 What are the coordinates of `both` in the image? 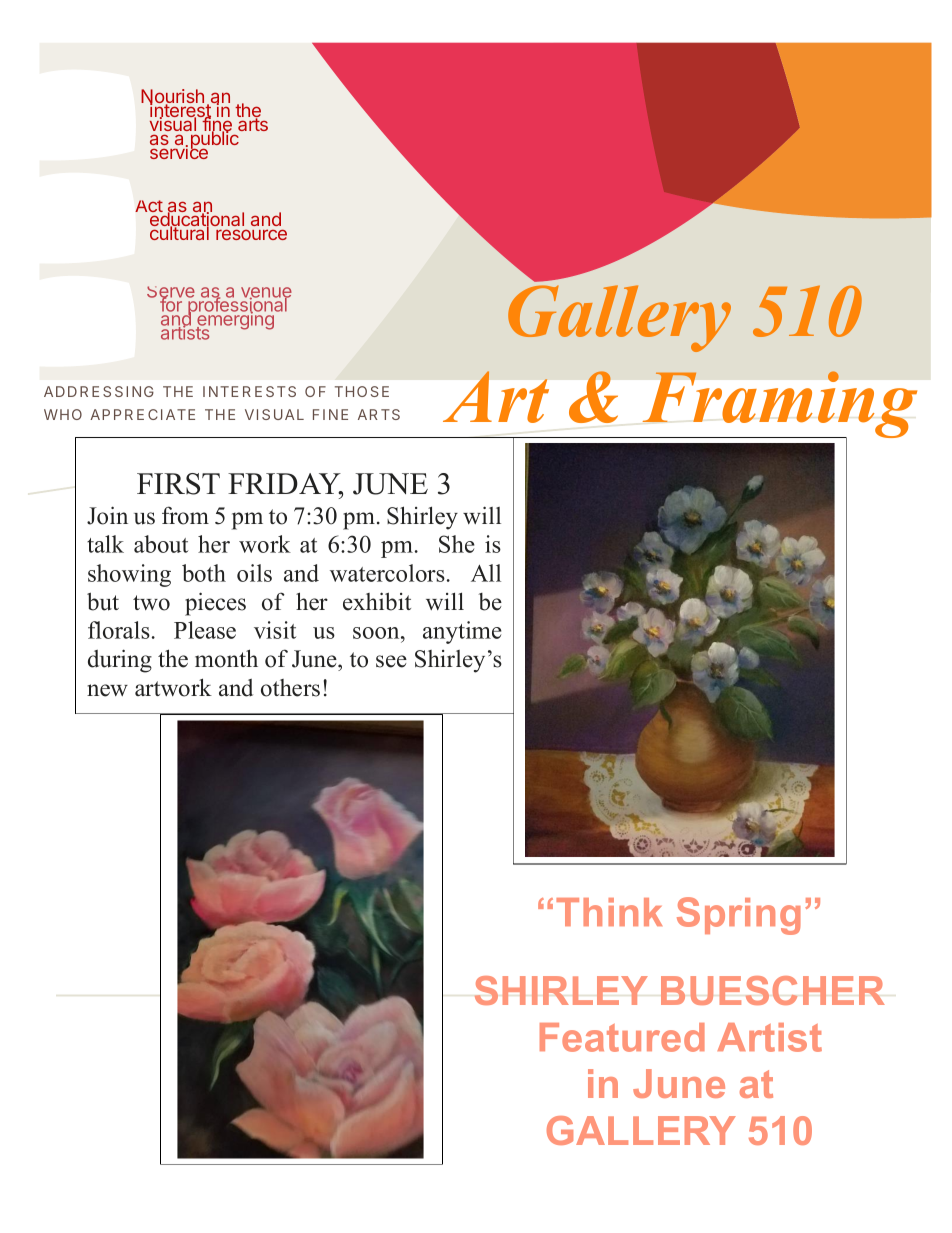 It's located at (204, 573).
